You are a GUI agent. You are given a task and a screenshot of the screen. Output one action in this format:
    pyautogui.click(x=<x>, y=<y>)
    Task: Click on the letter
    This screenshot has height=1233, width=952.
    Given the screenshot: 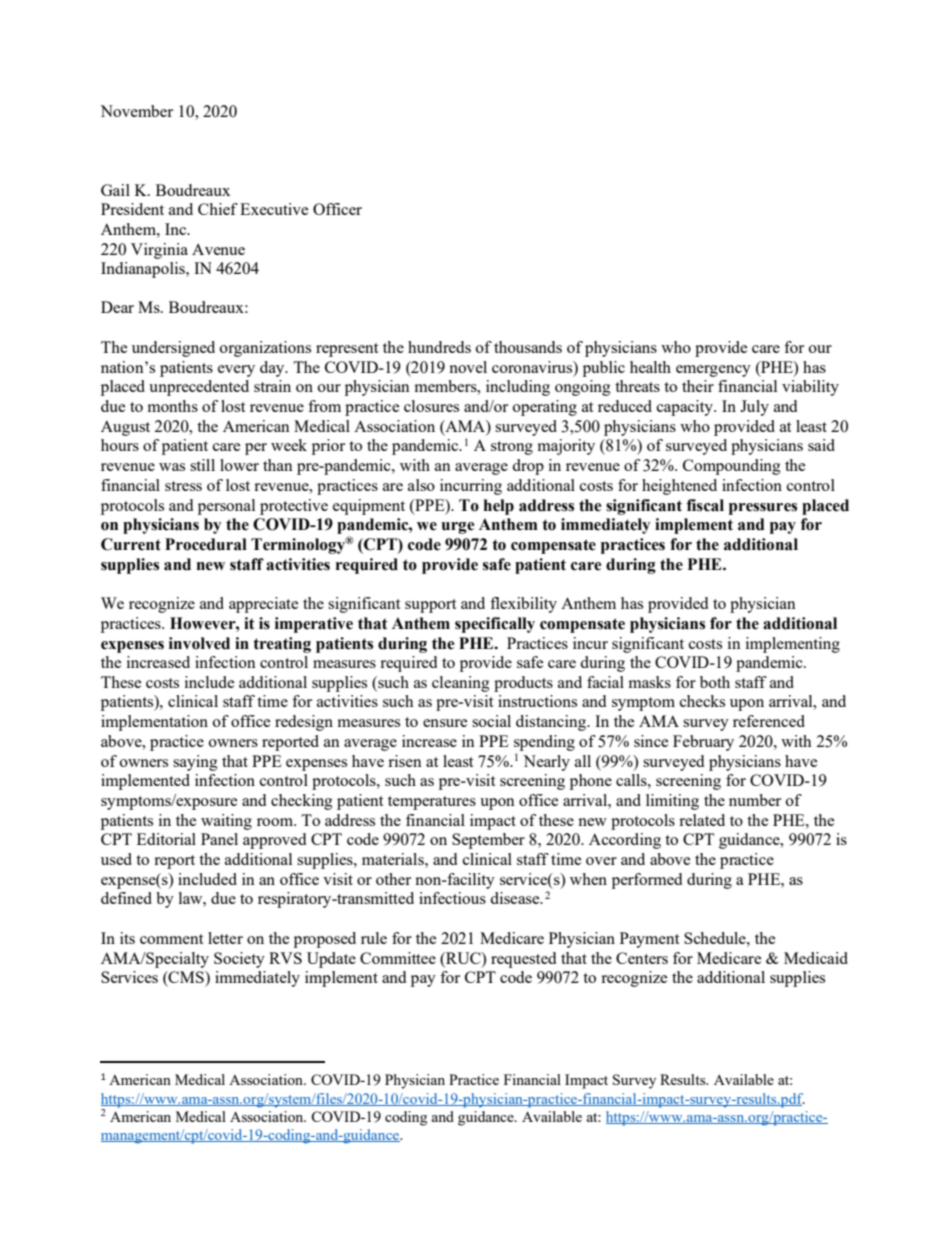 What is the action you would take?
    pyautogui.click(x=225, y=938)
